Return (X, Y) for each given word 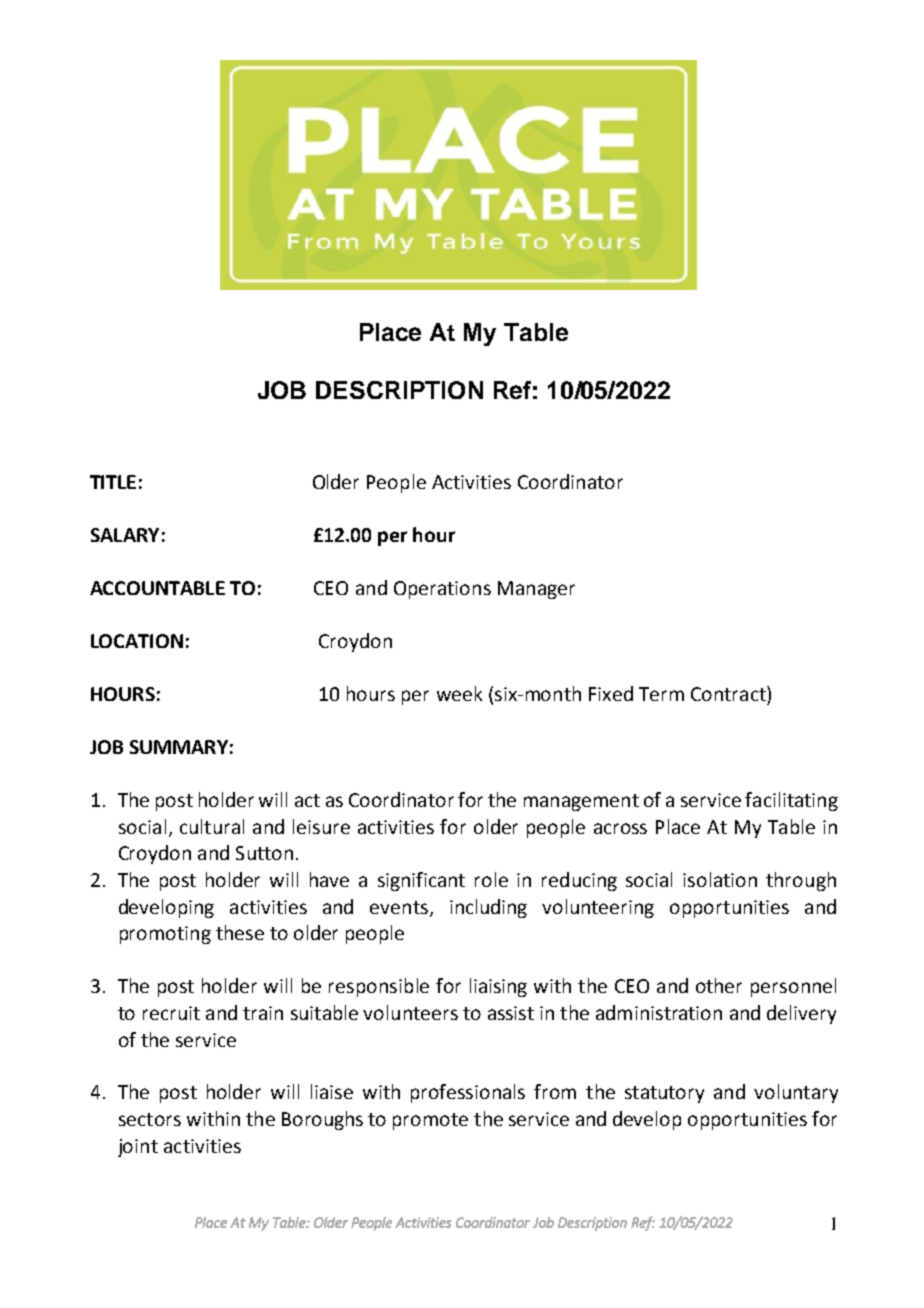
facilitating (791, 801)
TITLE (113, 482)
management (581, 802)
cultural (212, 826)
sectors (150, 1119)
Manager (536, 590)
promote (430, 1121)
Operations (442, 590)
